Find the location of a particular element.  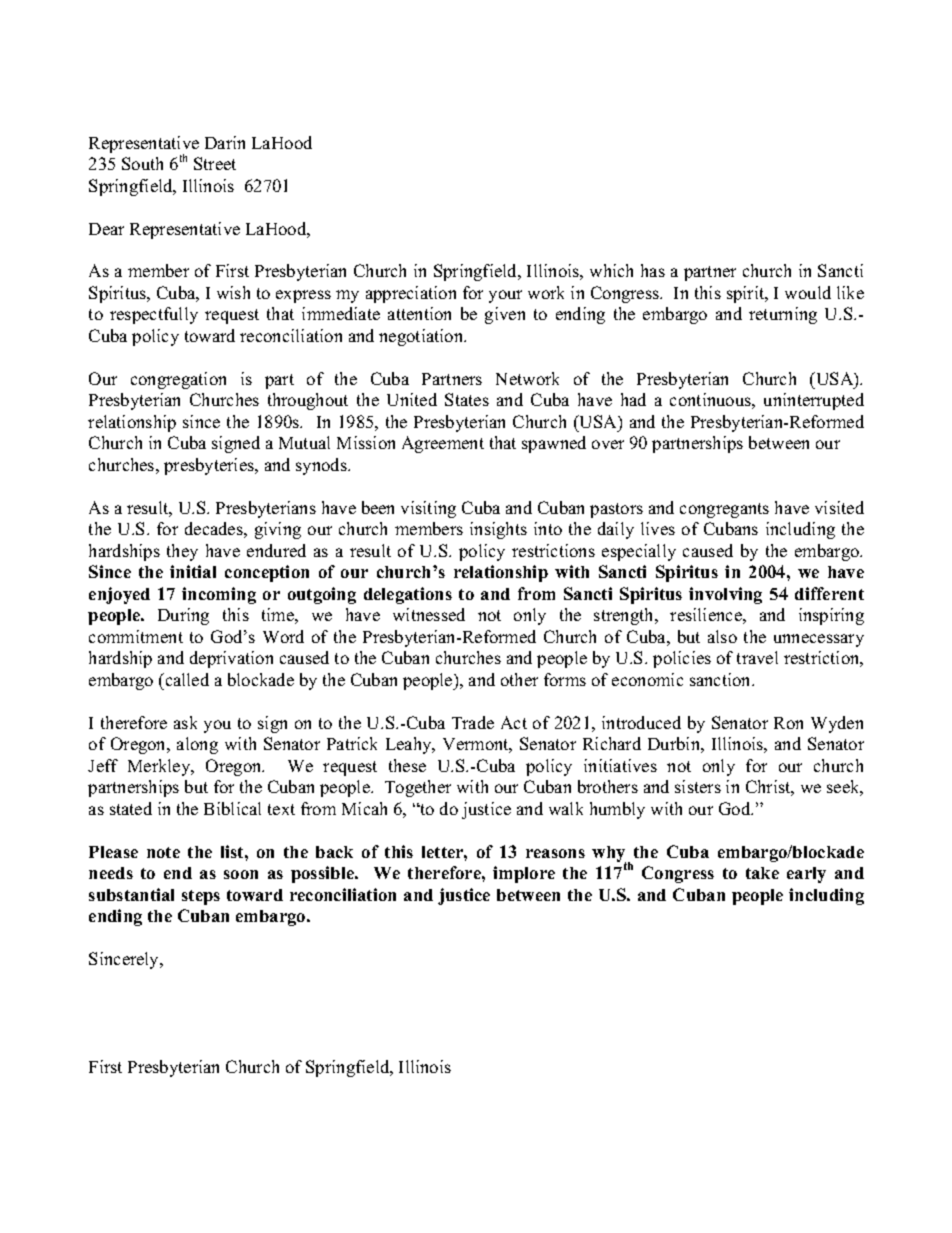

States is located at coordinates (467, 399).
